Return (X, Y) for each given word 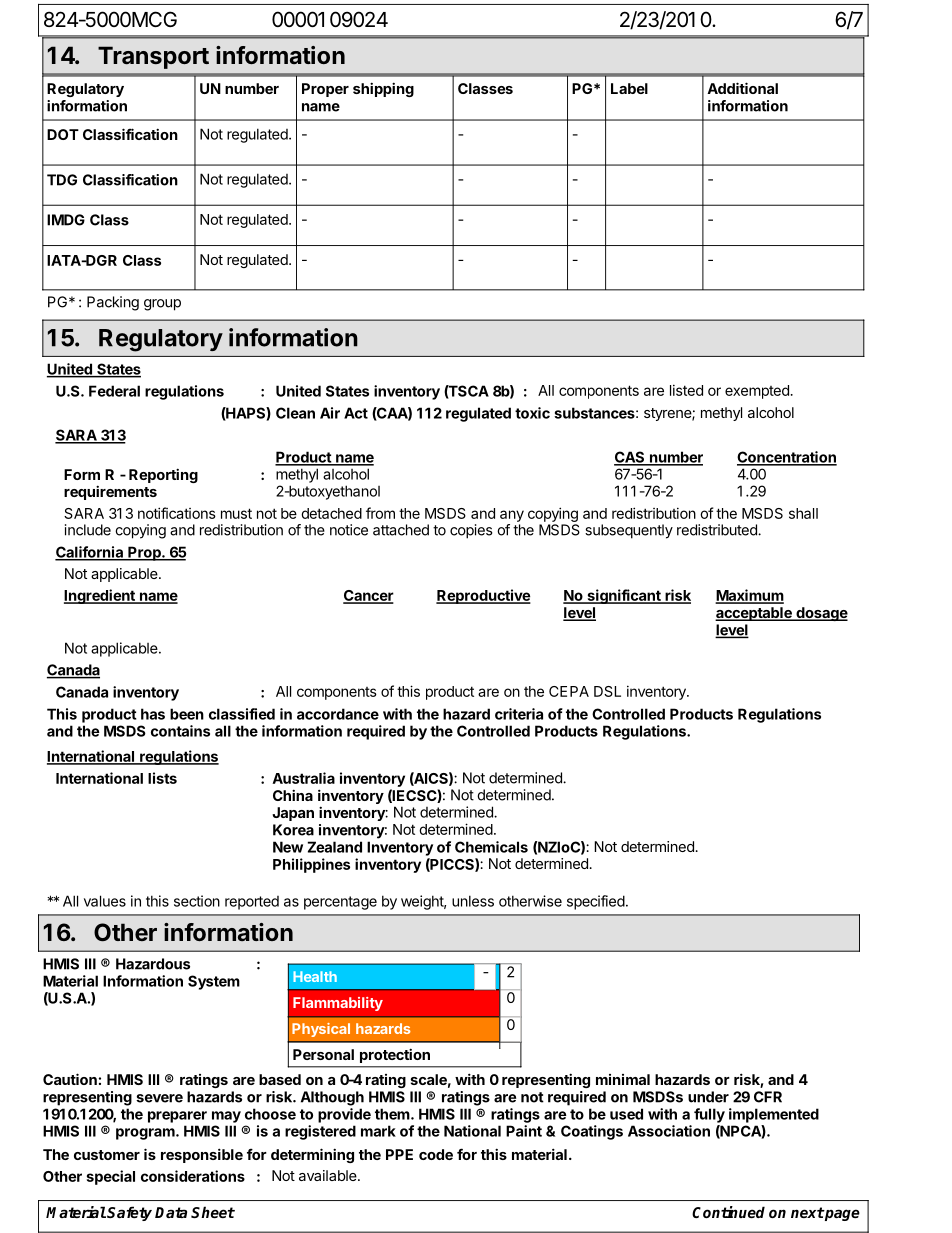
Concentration (787, 458)
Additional (742, 88)
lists (162, 778)
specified (596, 902)
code (436, 1154)
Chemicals (491, 847)
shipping (383, 89)
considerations (193, 1176)
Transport (153, 57)
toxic (532, 413)
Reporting (163, 475)
